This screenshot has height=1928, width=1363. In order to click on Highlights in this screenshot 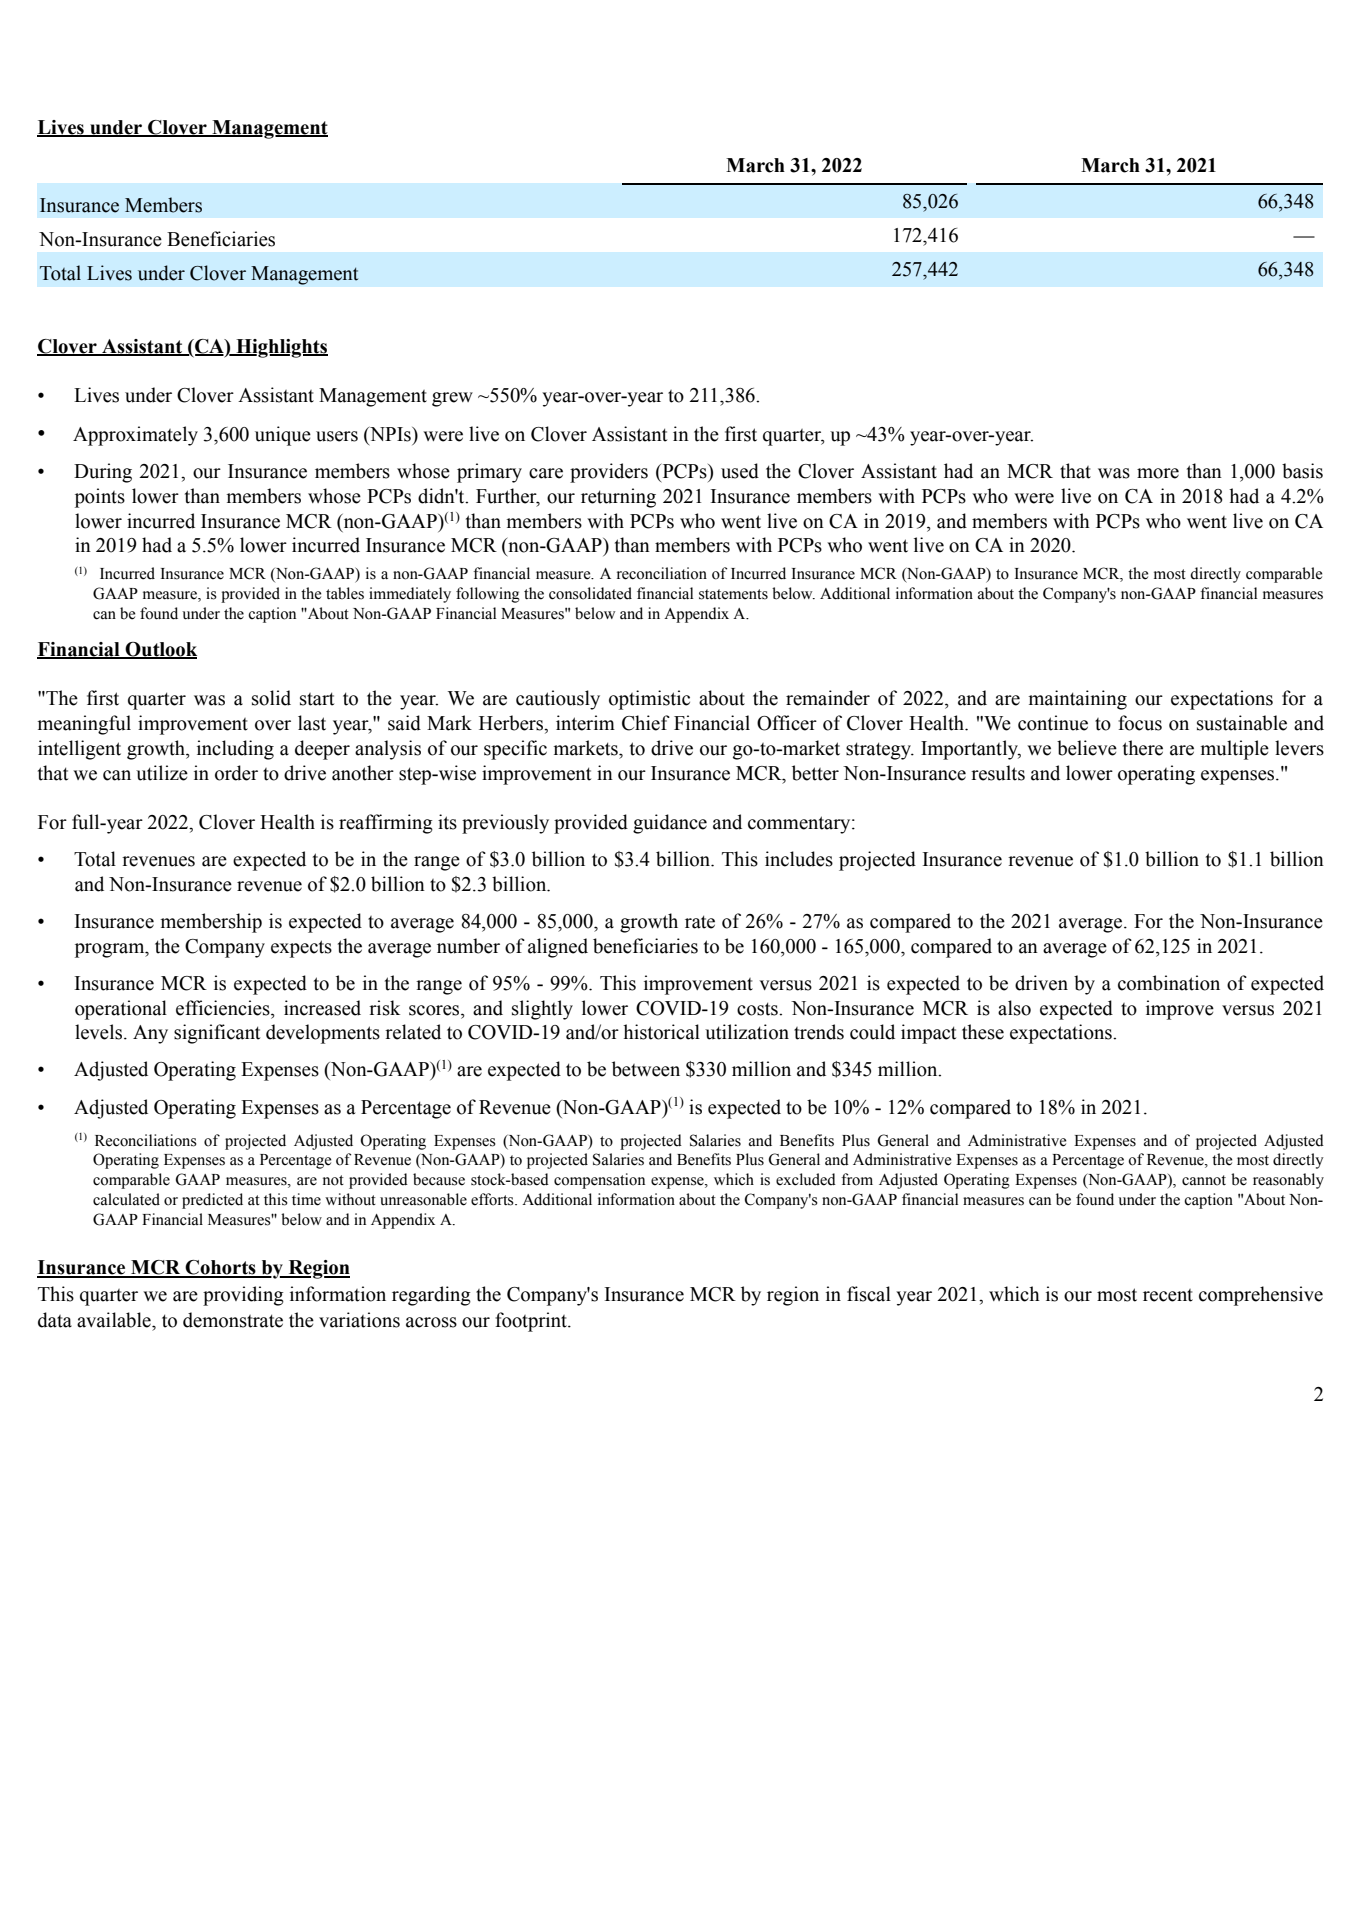, I will do `click(281, 348)`.
